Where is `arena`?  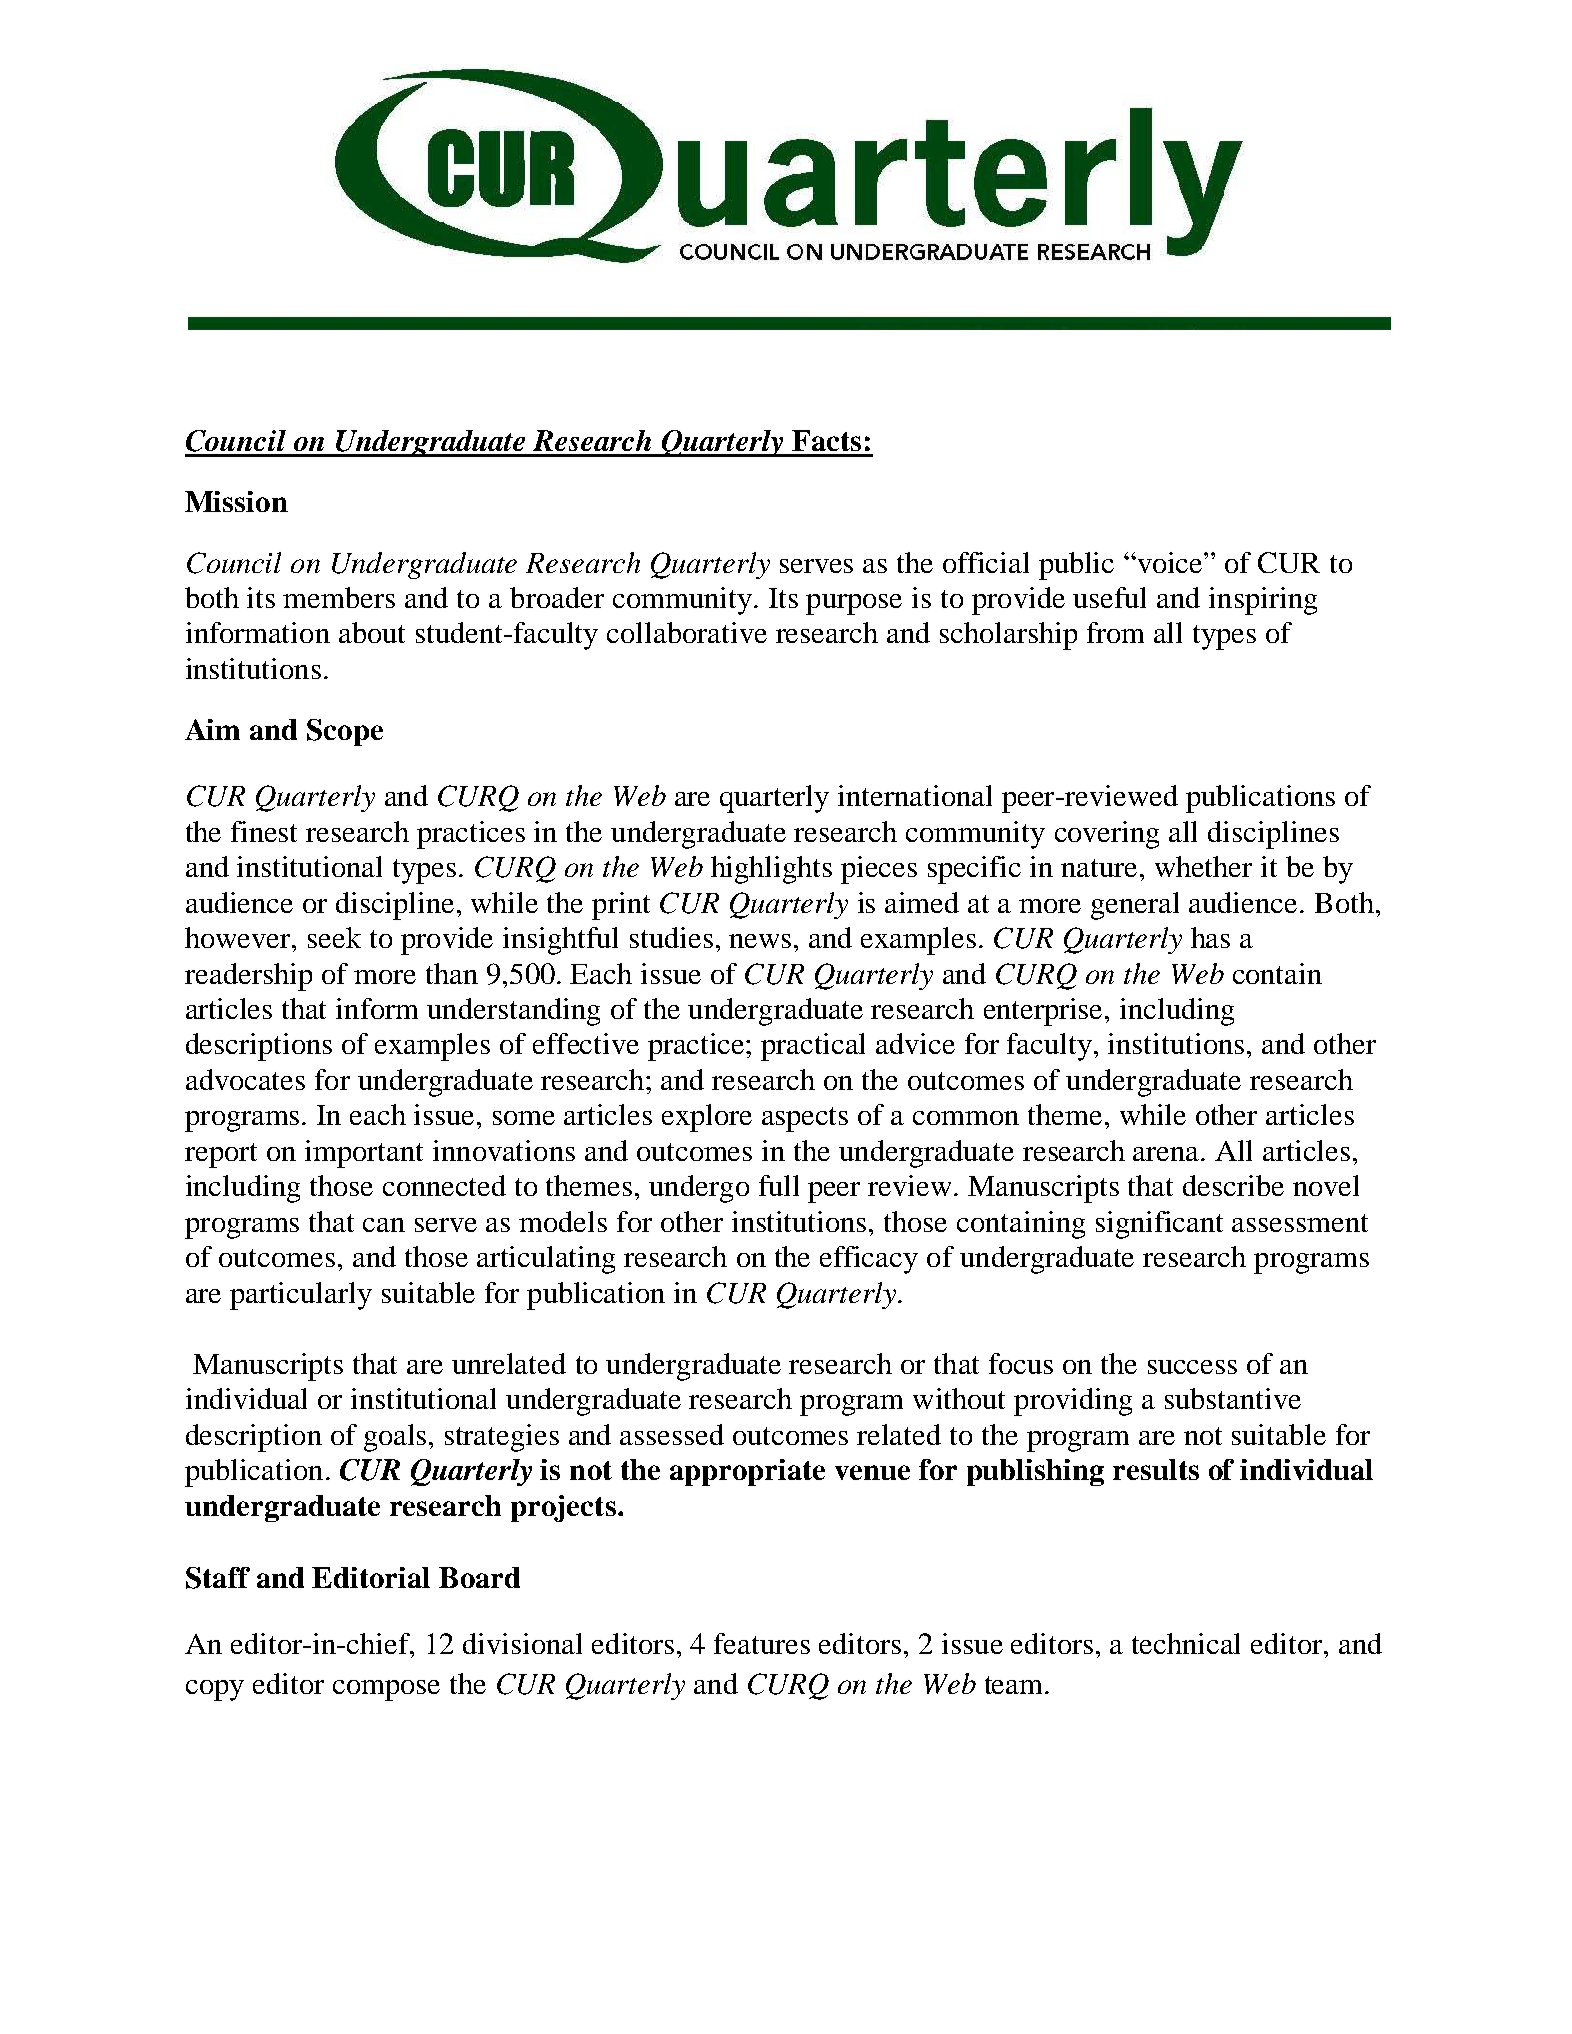
arena is located at coordinates (1168, 1154).
